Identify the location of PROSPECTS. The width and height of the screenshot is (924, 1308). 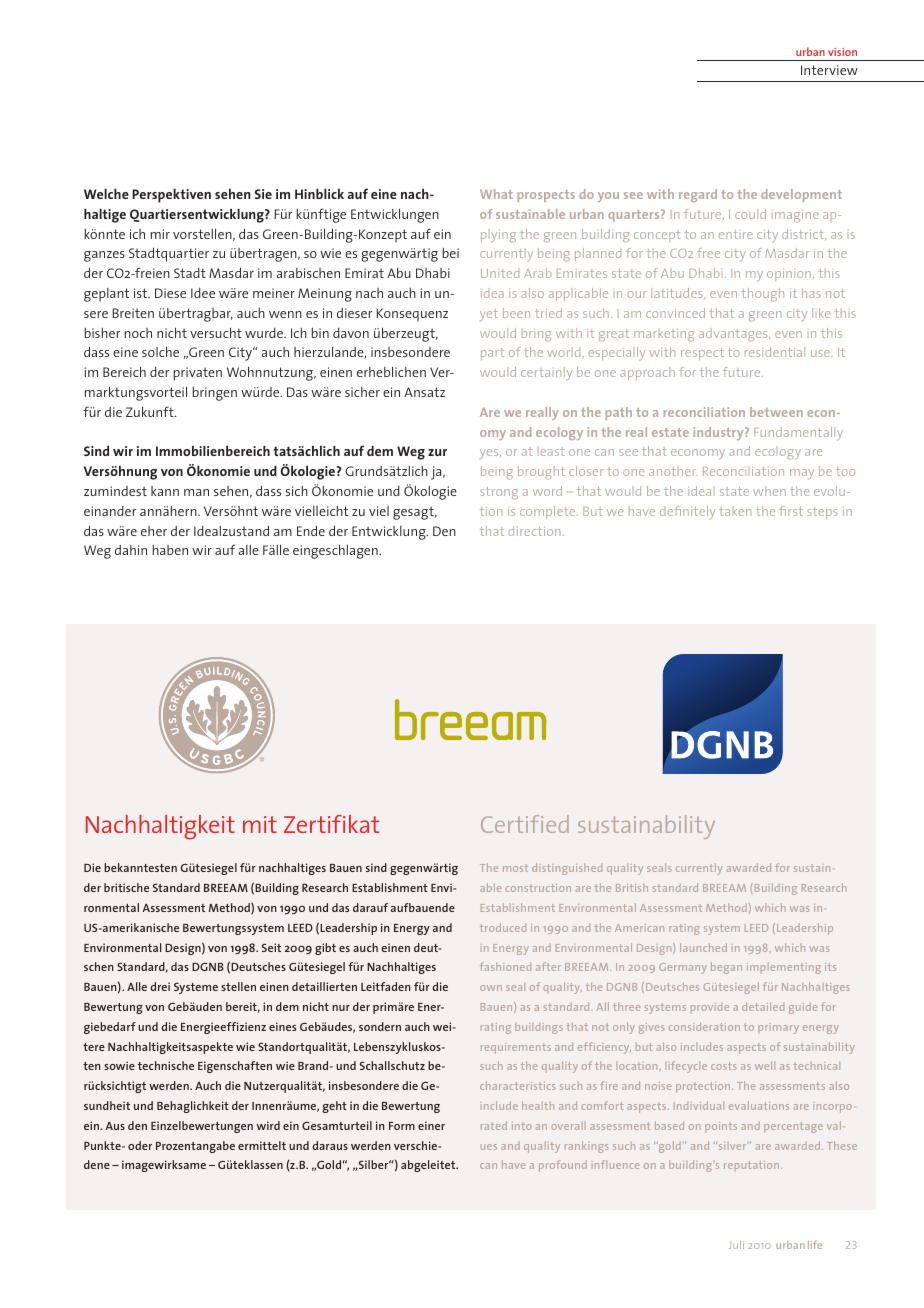
(546, 196).
